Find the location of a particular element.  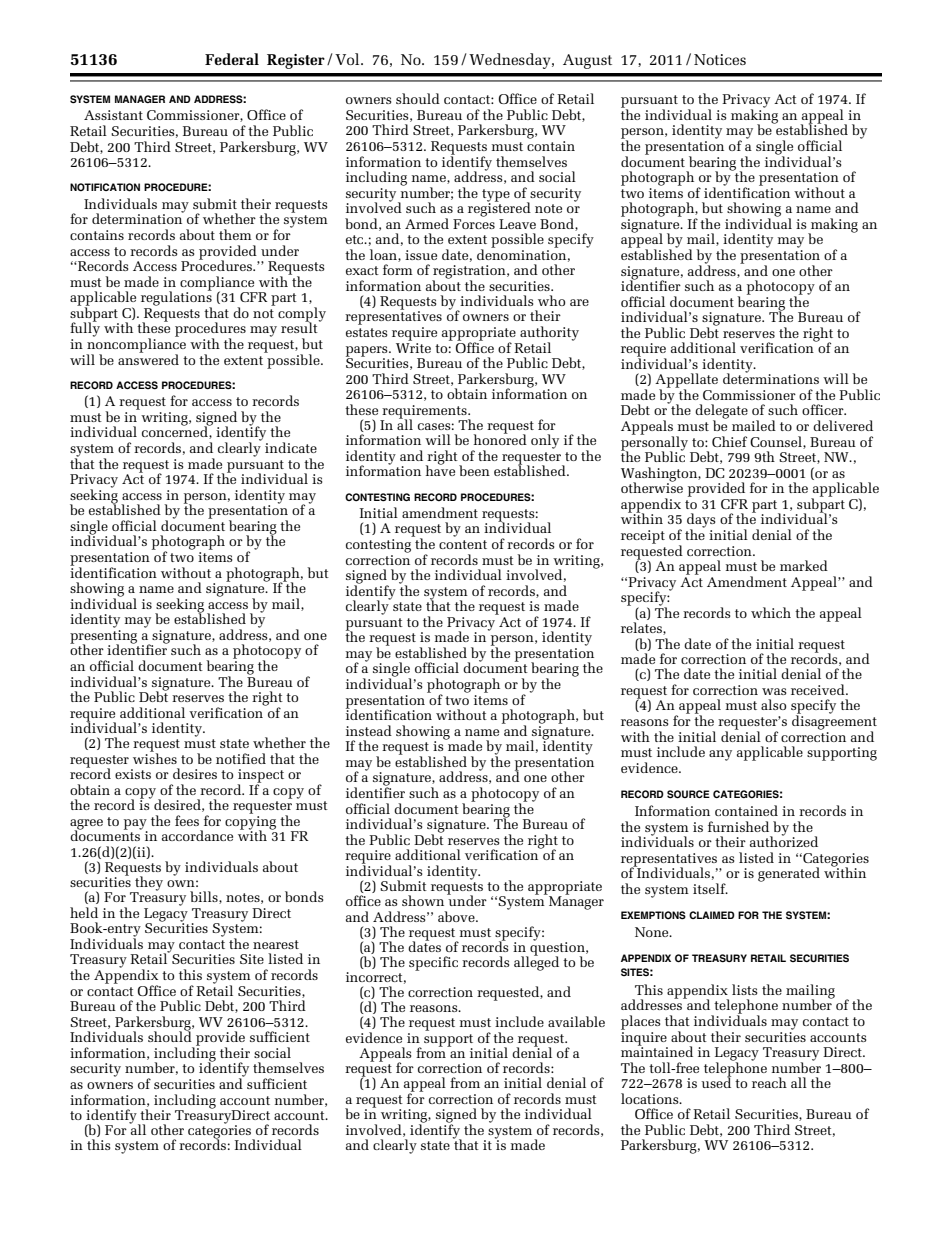

furnished is located at coordinates (738, 826).
